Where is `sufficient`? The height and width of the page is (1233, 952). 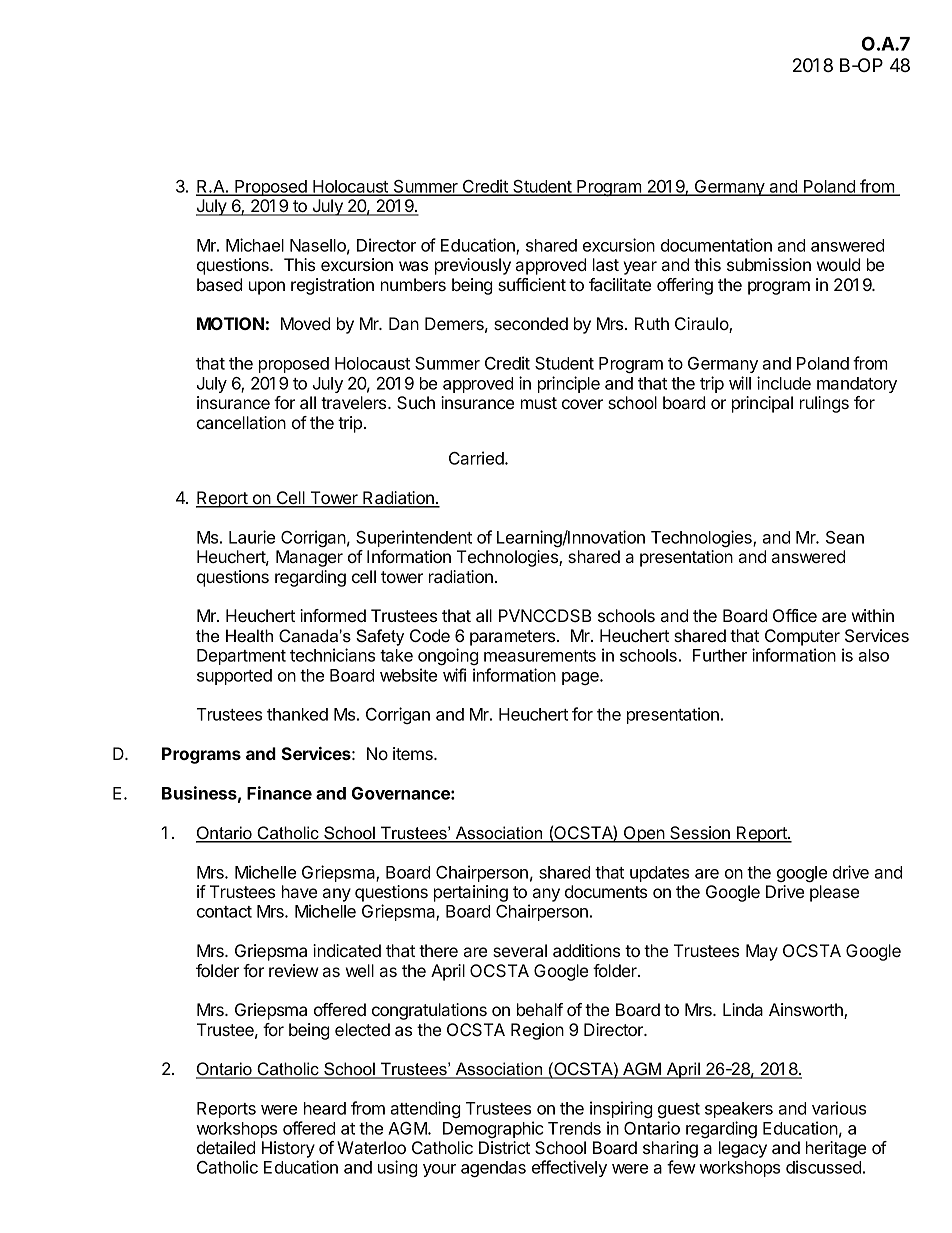
sufficient is located at coordinates (532, 284).
